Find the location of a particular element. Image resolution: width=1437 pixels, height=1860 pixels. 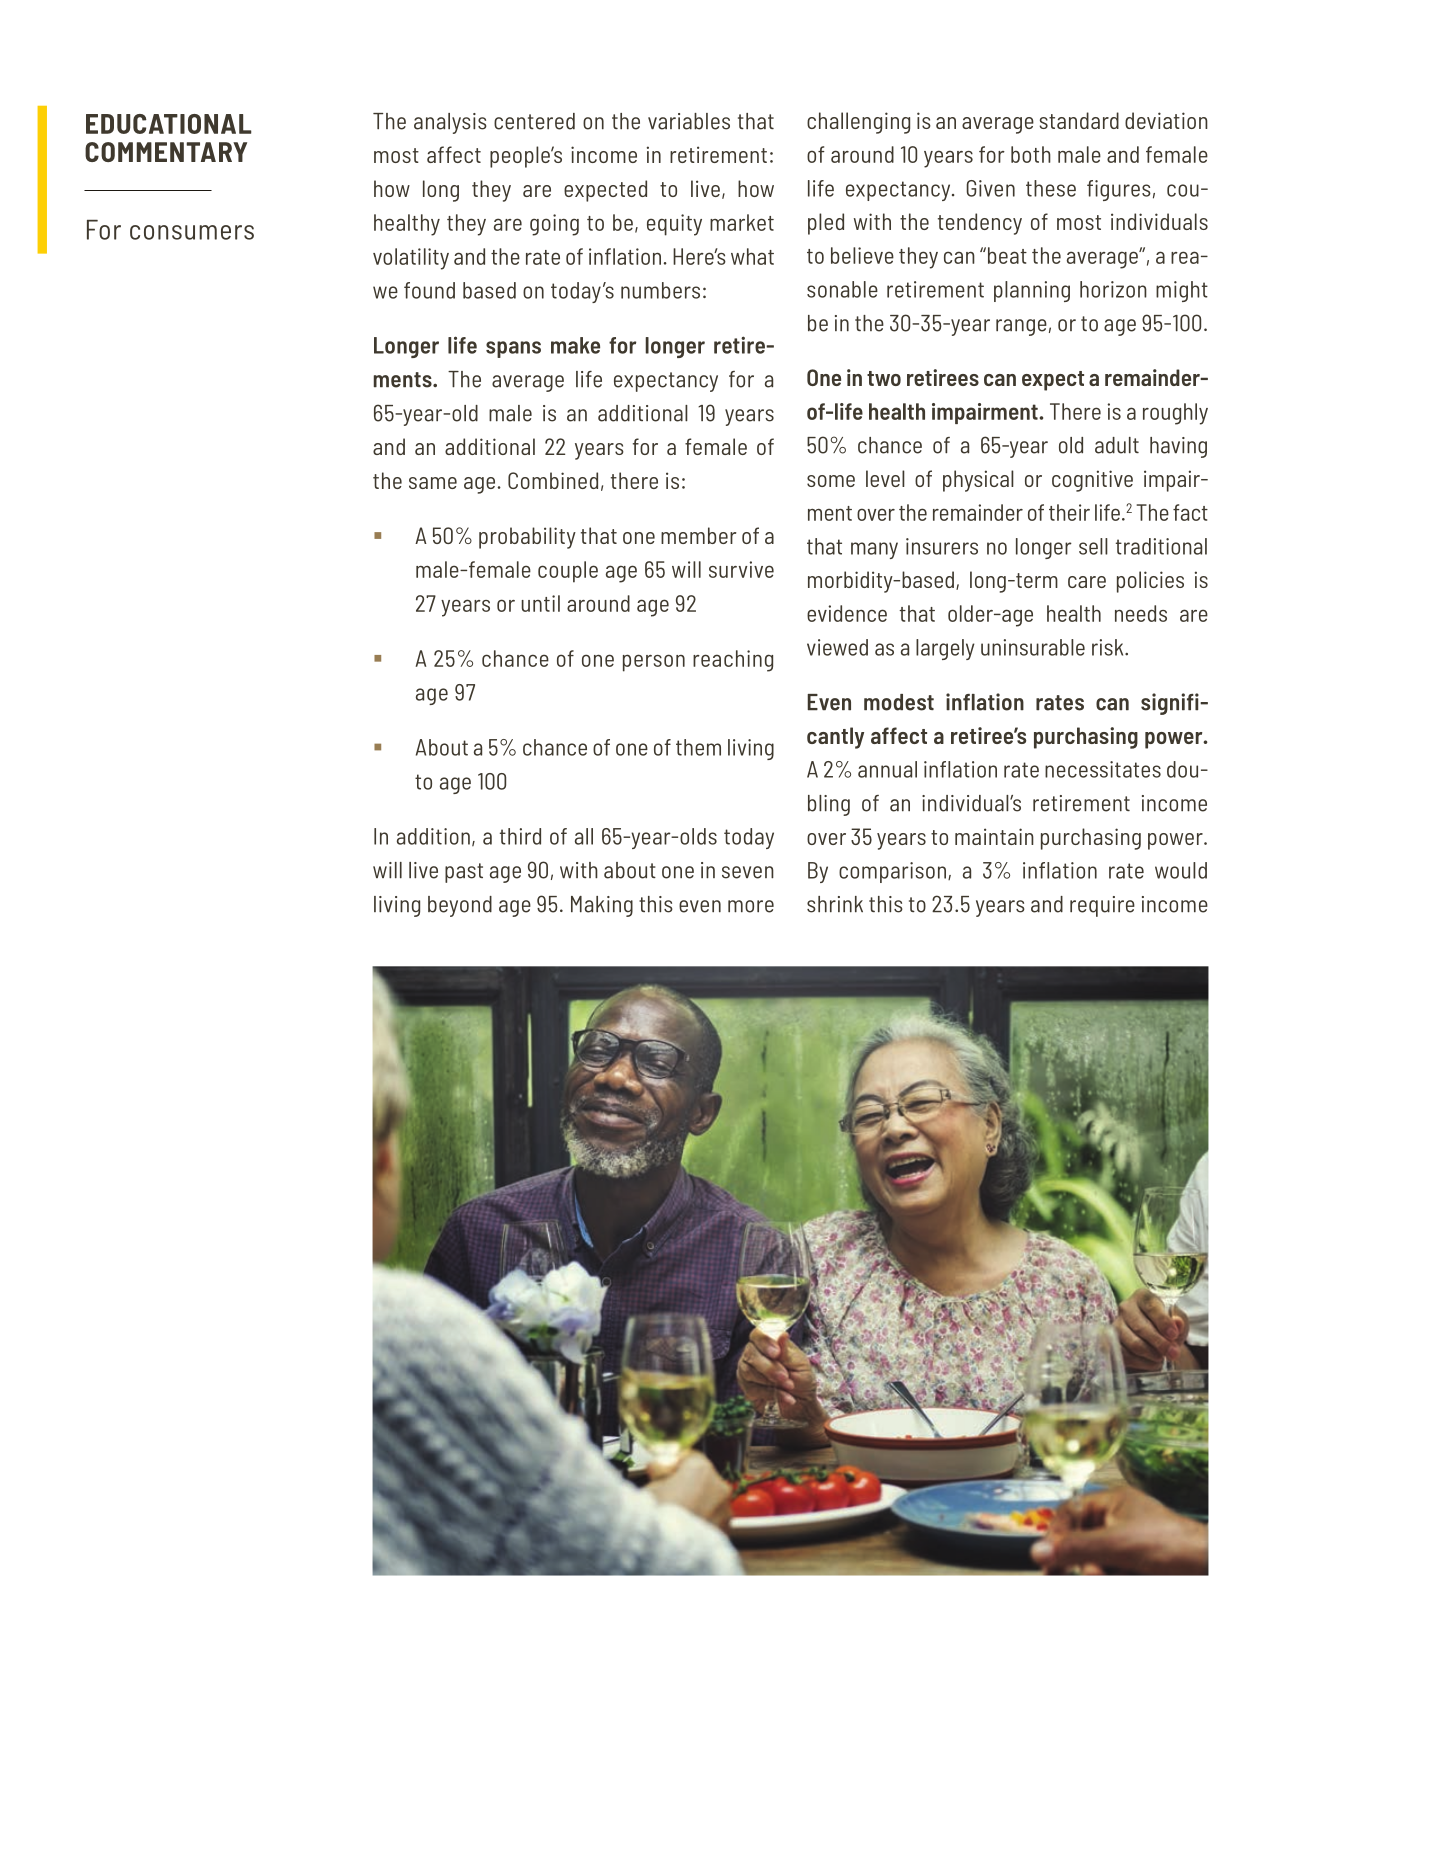

planning is located at coordinates (1032, 291).
